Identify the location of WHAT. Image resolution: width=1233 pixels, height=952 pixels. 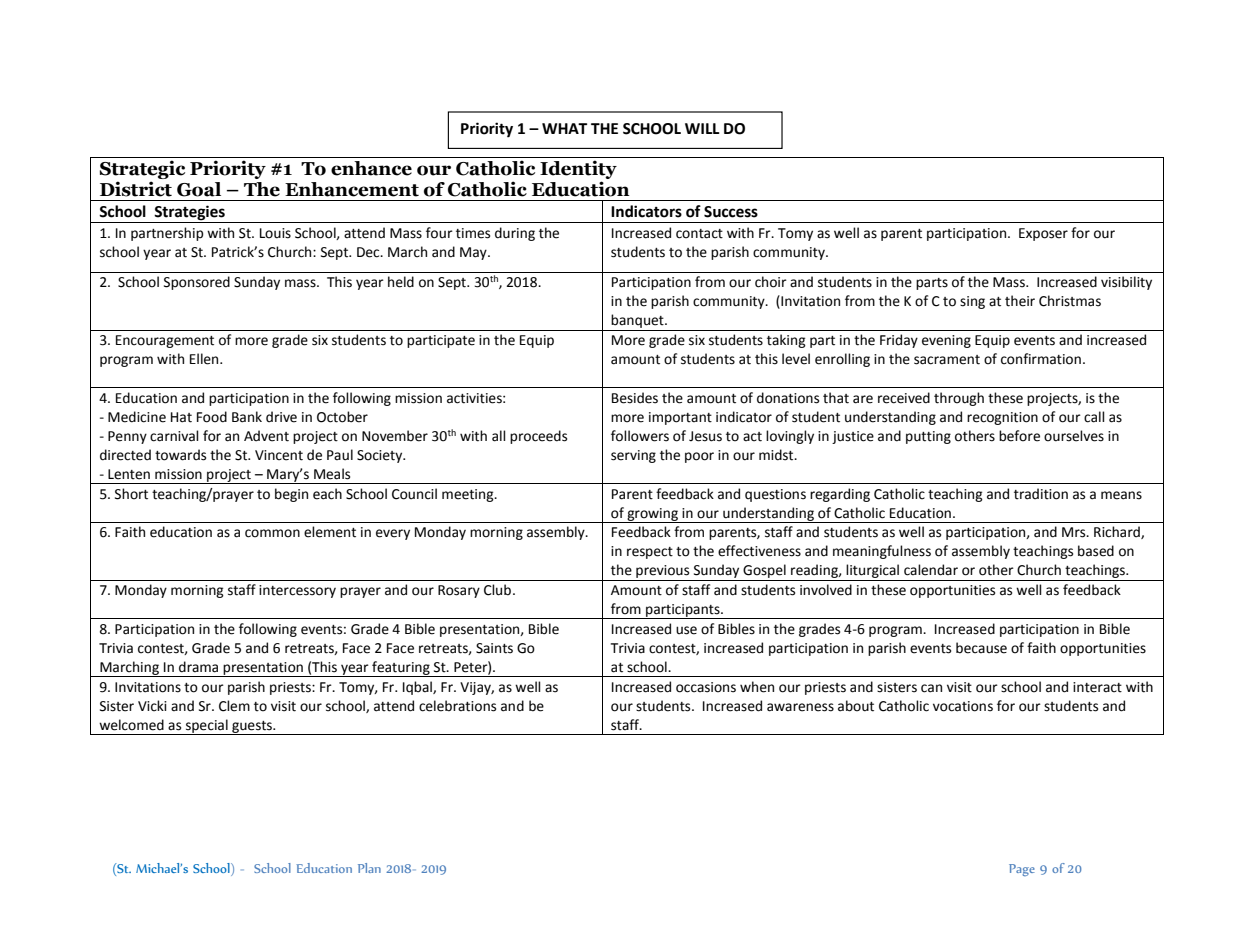
(564, 128).
